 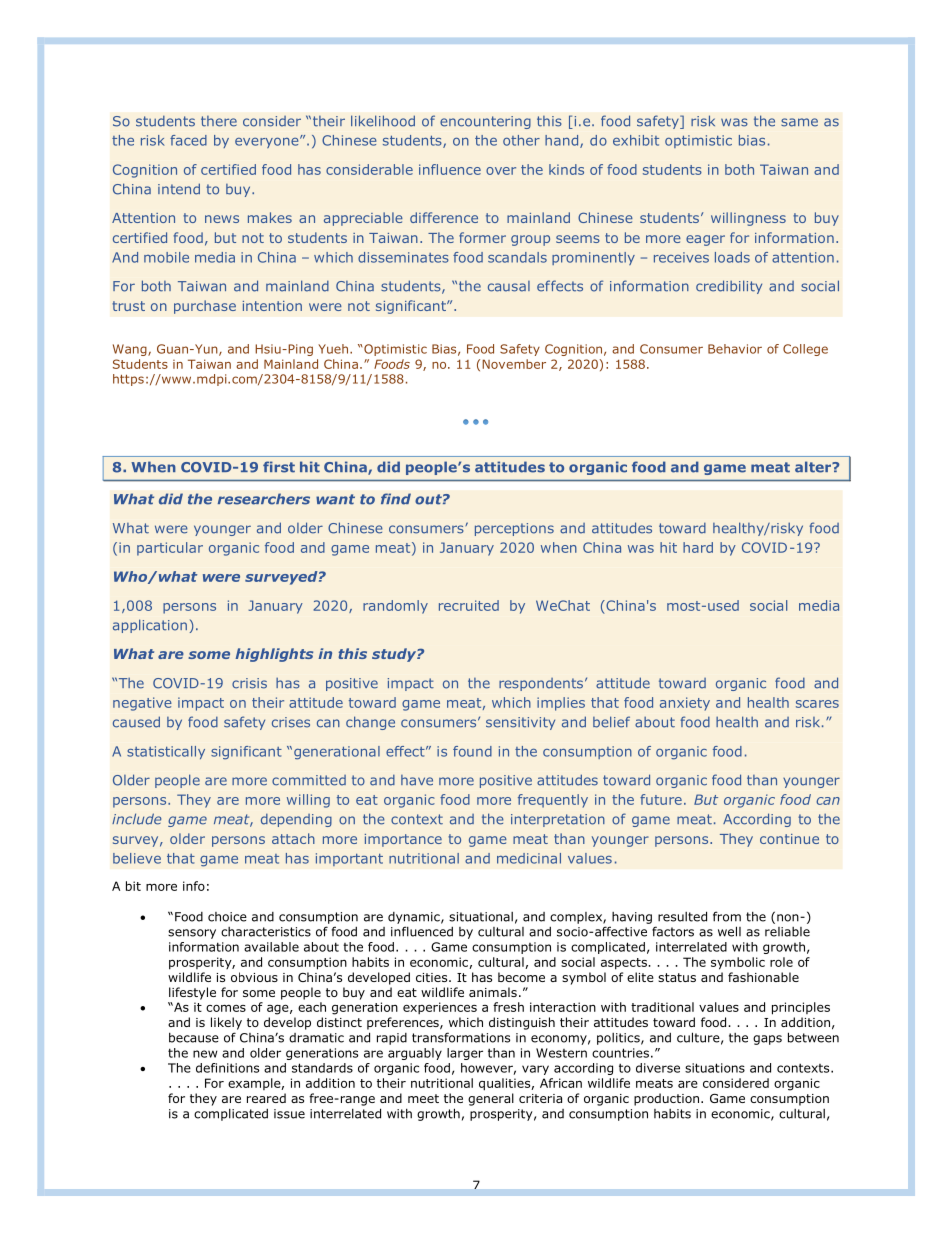 What do you see at coordinates (799, 122) in the screenshot?
I see `same` at bounding box center [799, 122].
